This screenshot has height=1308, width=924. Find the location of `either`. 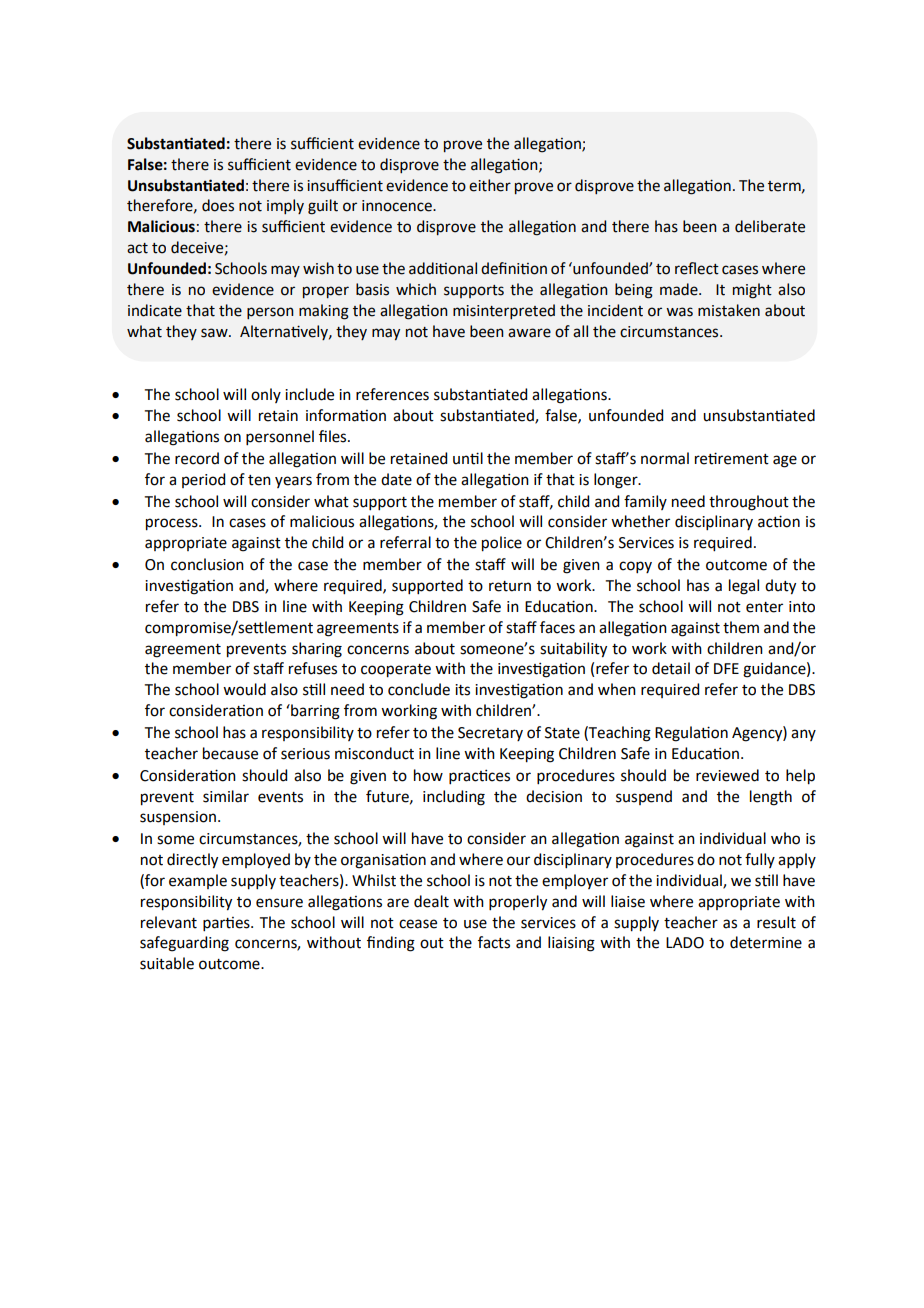

either is located at coordinates (490, 185).
